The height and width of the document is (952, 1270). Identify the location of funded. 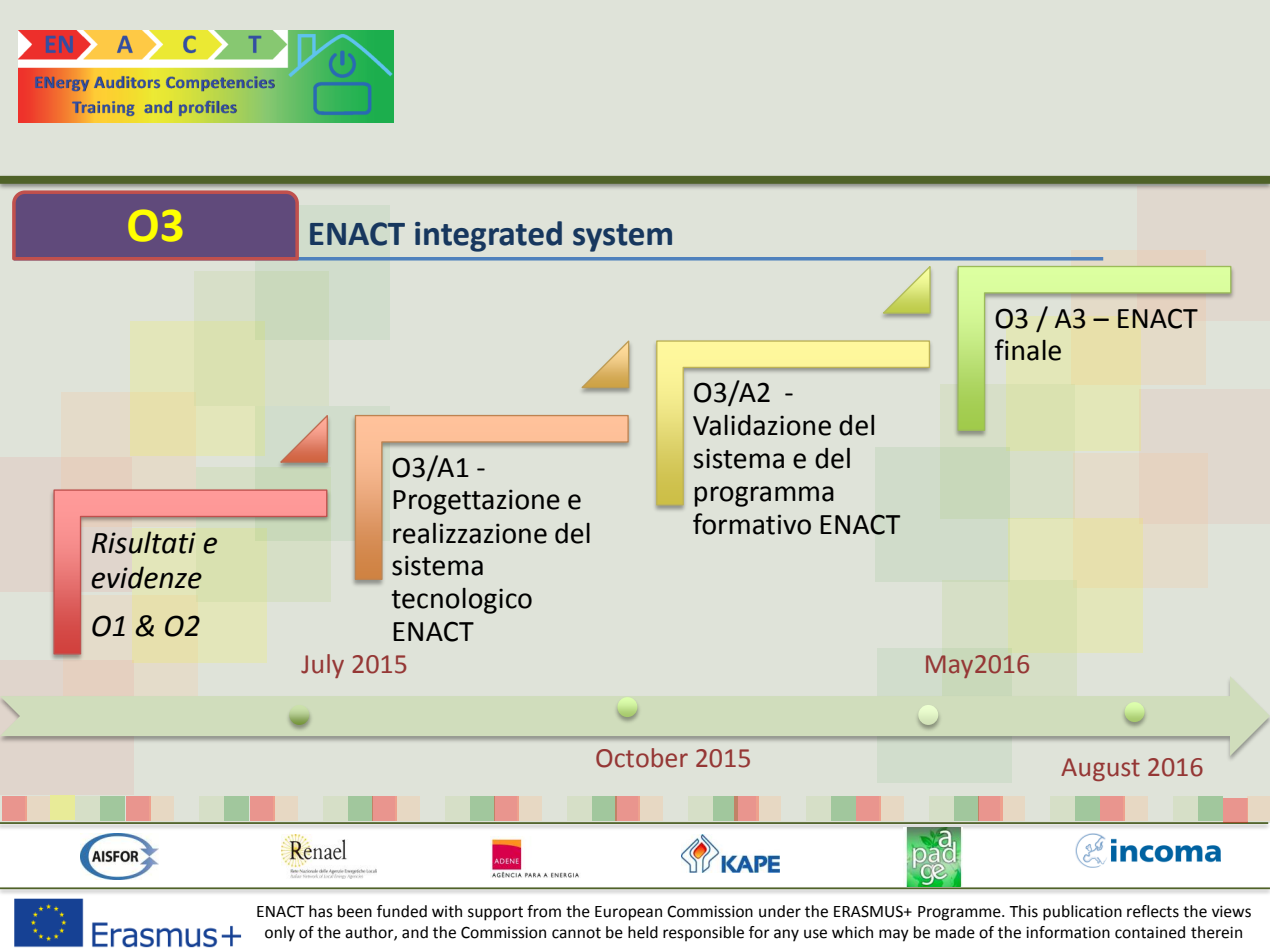
(402, 911).
